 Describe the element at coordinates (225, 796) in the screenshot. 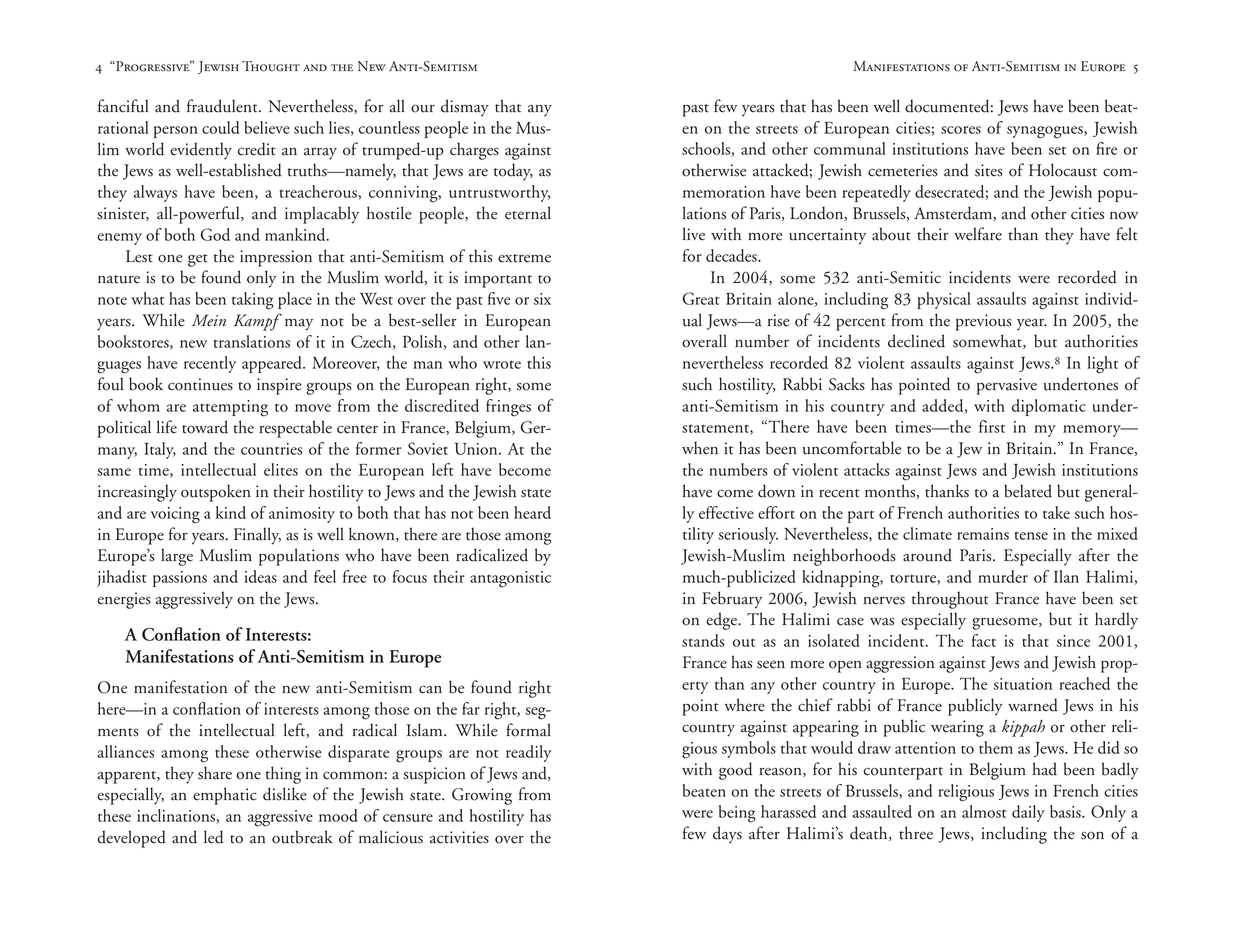

I see `emphatic` at that location.
